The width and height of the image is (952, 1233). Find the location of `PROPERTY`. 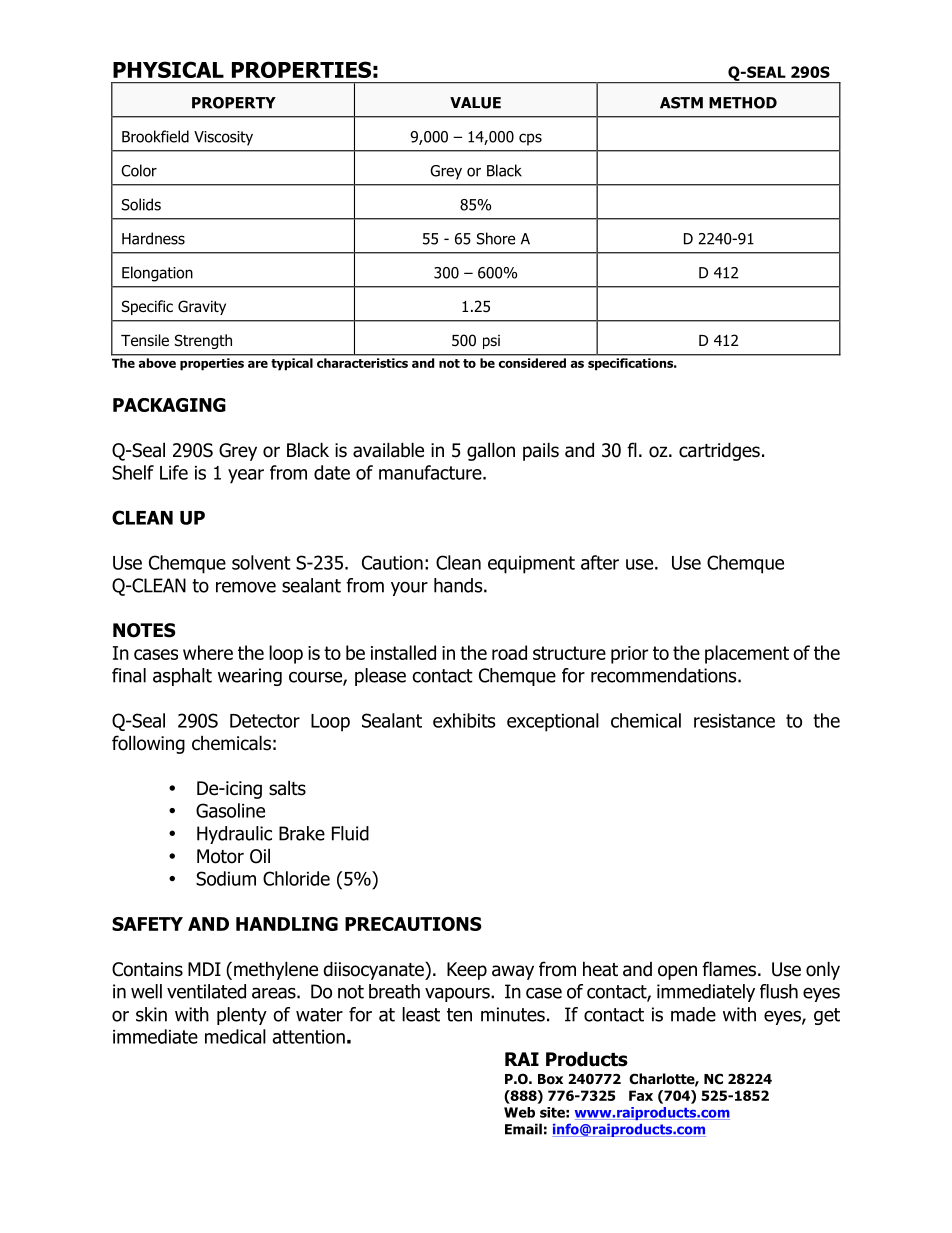

PROPERTY is located at coordinates (234, 103).
